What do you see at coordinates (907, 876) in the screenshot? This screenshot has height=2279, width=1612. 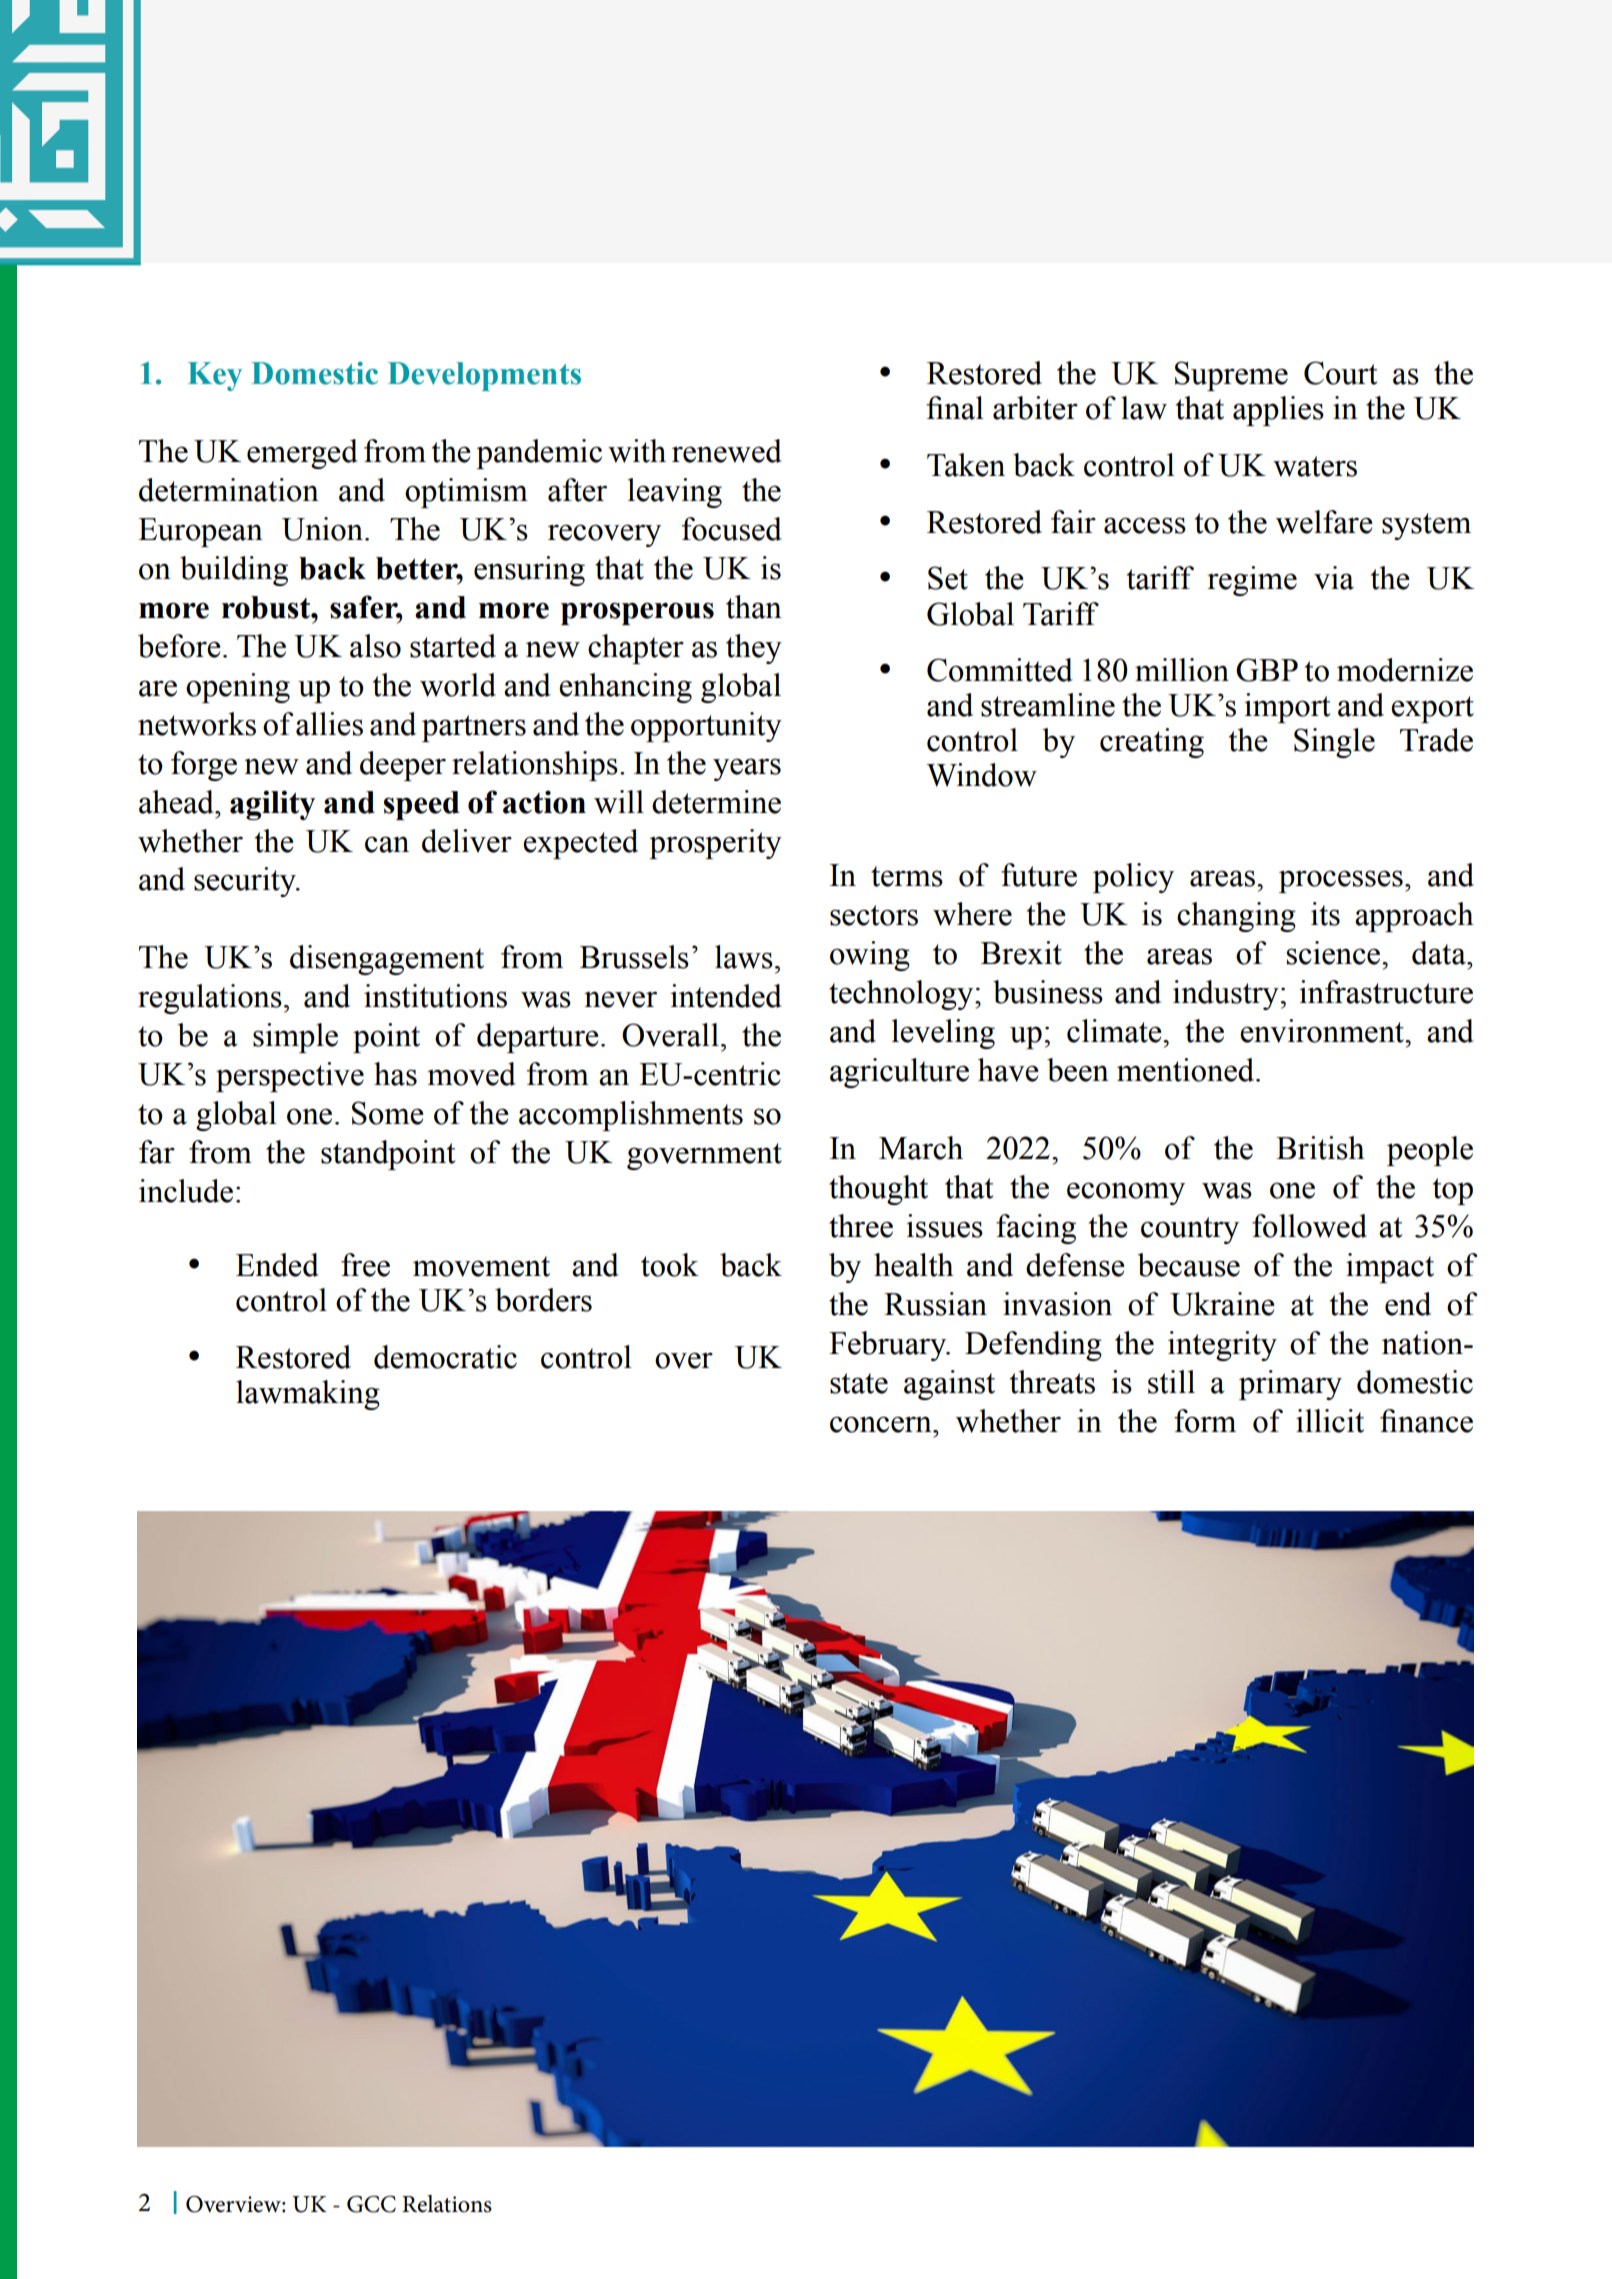 I see `terms` at bounding box center [907, 876].
